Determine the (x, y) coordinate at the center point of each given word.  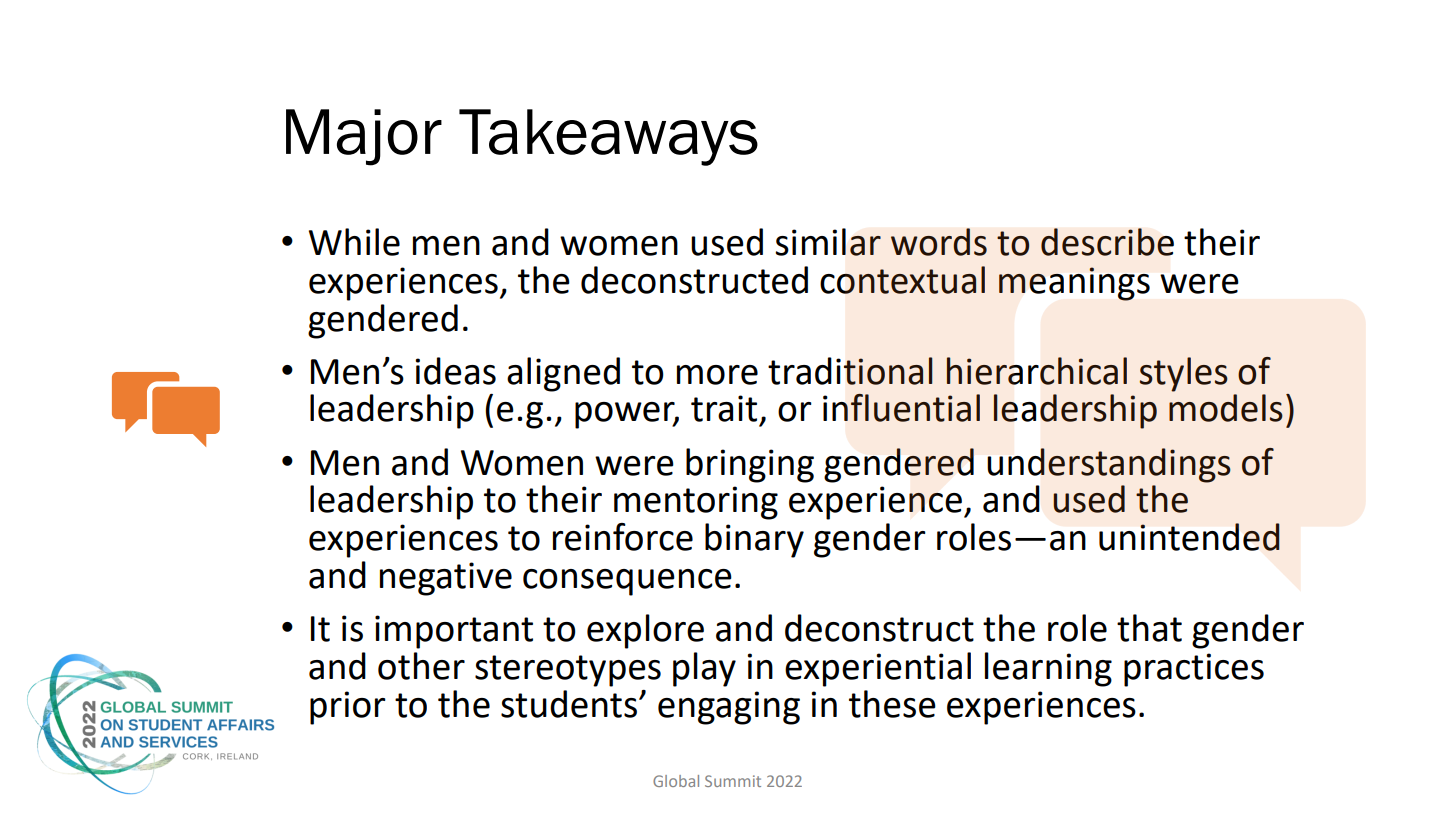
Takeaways (608, 137)
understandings (1109, 465)
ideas (455, 371)
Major (364, 137)
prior (348, 708)
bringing (750, 465)
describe (1107, 242)
